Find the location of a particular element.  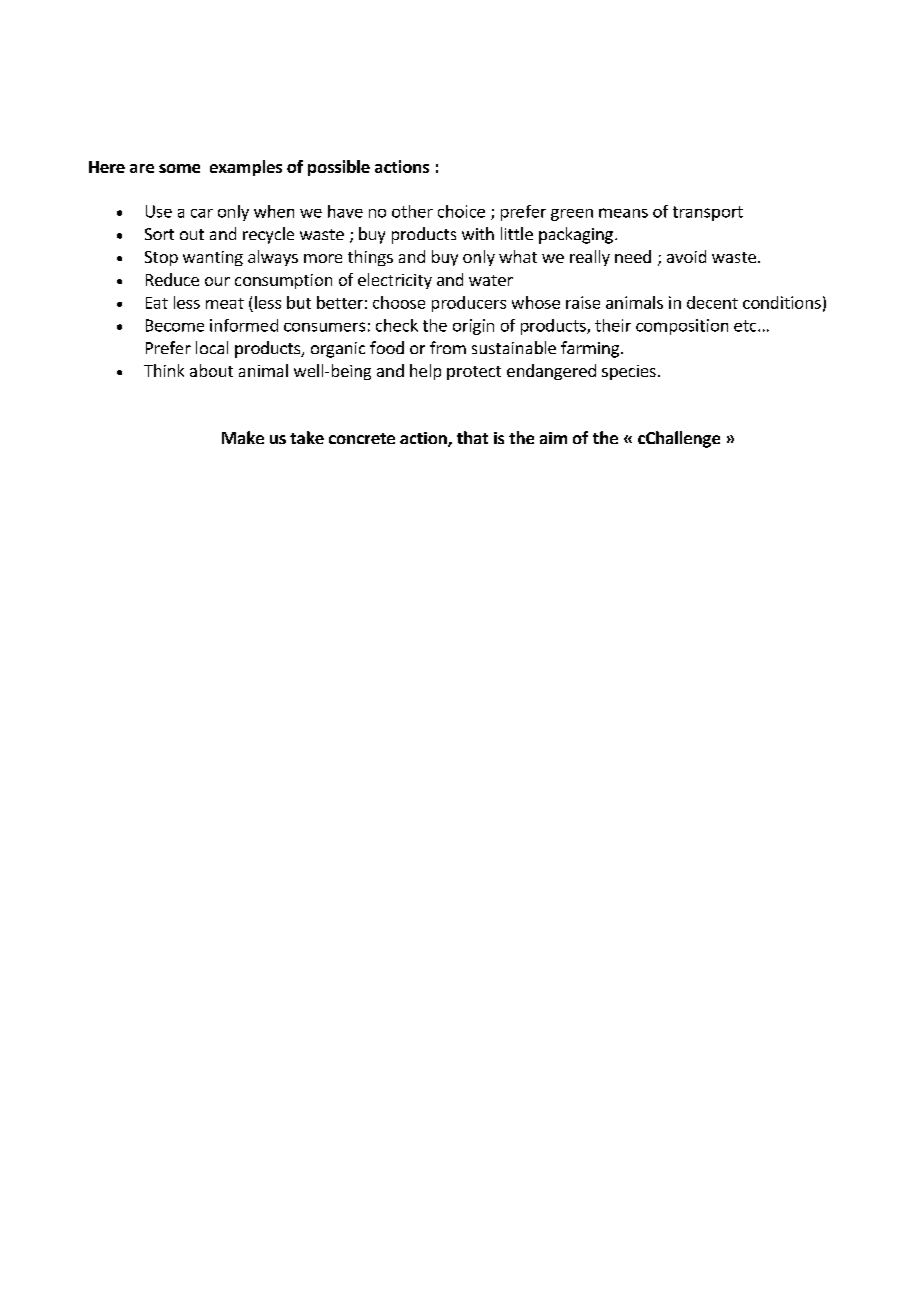

composition is located at coordinates (682, 327).
